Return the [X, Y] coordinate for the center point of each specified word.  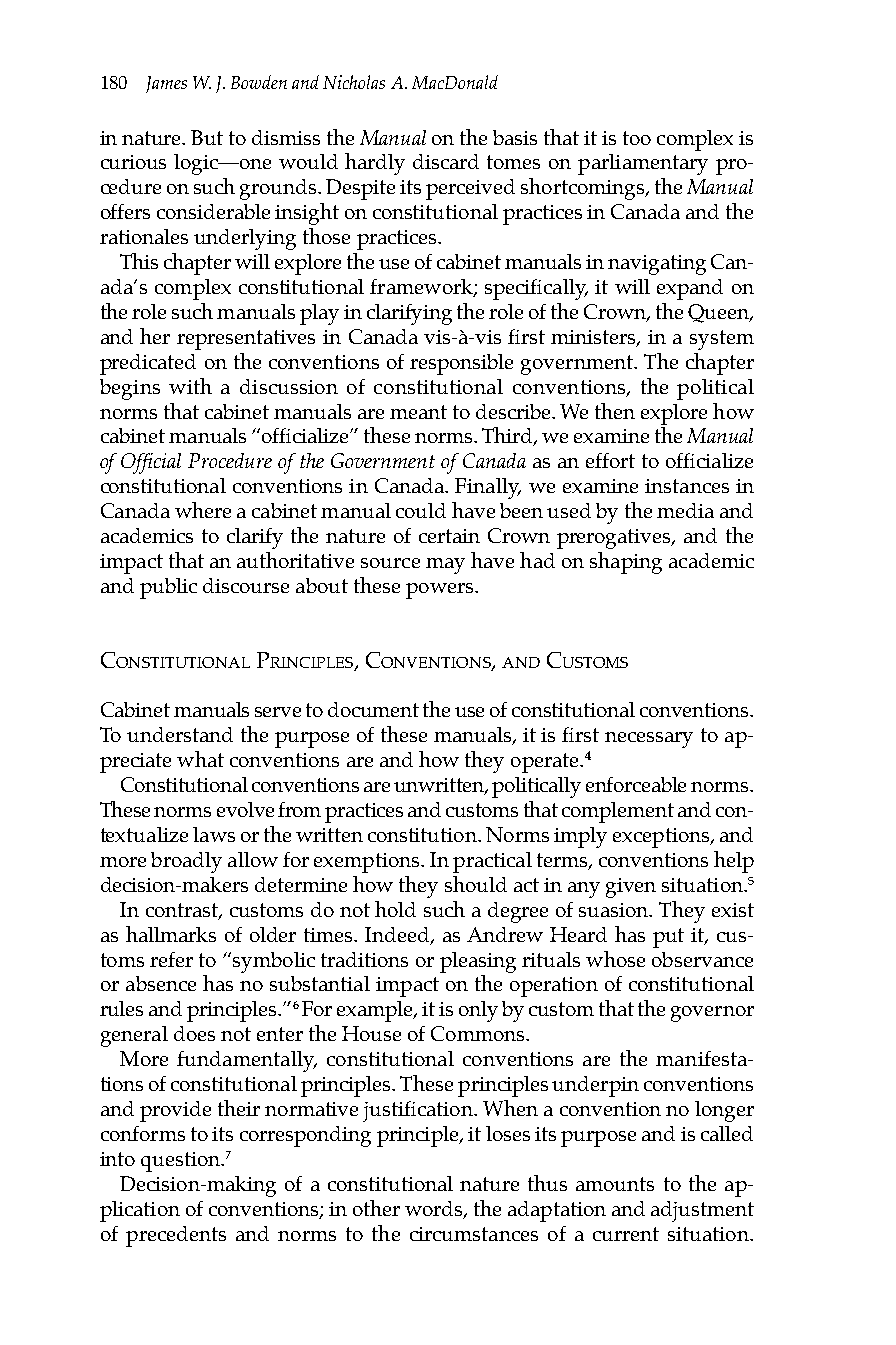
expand [690, 289]
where [203, 510]
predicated [148, 364]
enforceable [636, 784]
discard [446, 161]
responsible [461, 364]
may [445, 566]
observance [702, 959]
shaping [626, 563]
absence [161, 983]
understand [180, 734]
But [207, 137]
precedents [176, 1236]
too [637, 138]
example [376, 1011]
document [373, 709]
